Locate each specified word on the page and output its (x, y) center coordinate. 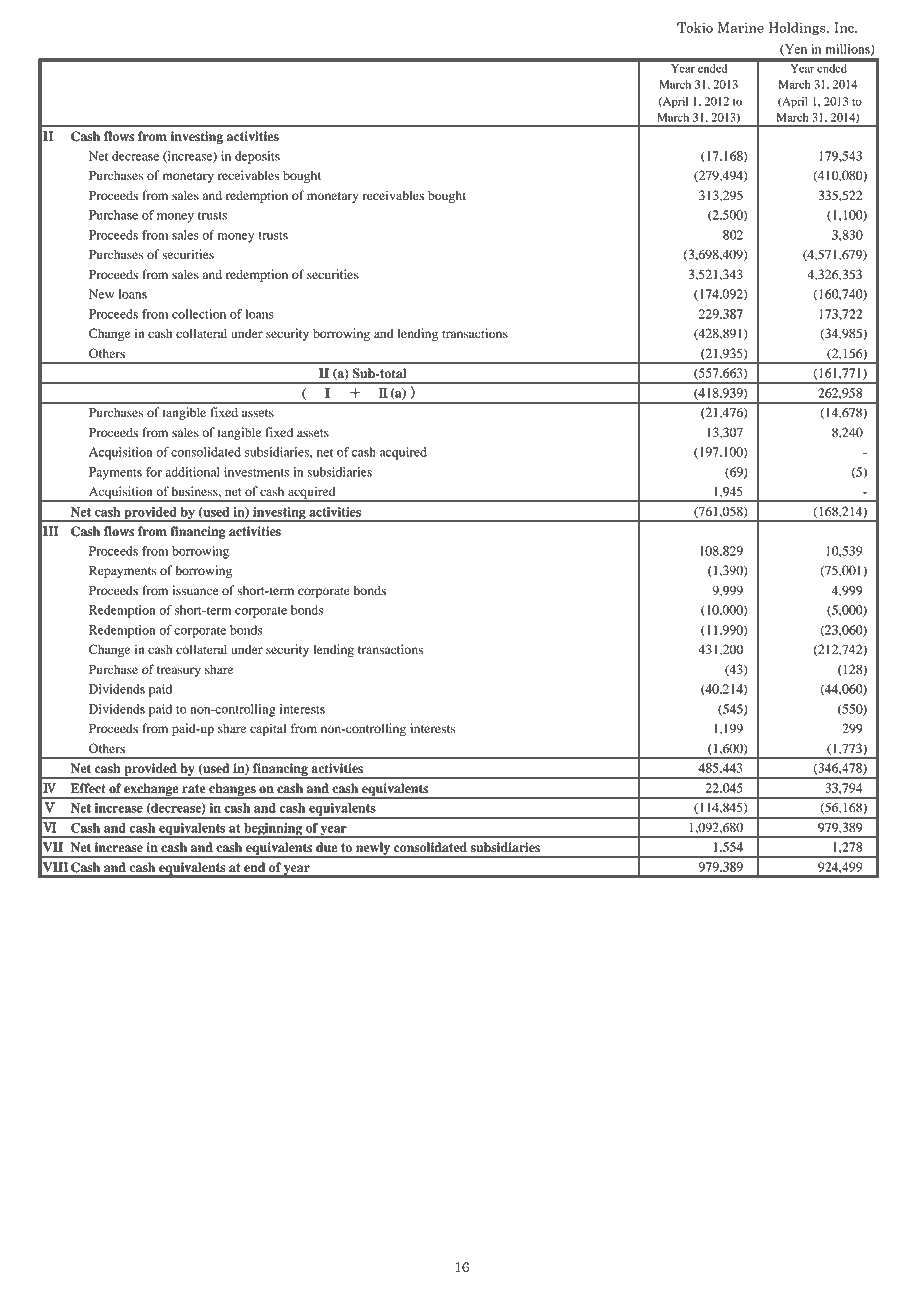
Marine (740, 27)
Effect (88, 788)
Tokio (695, 27)
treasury (179, 671)
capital (268, 729)
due (326, 847)
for (154, 472)
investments (256, 472)
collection (199, 314)
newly (373, 849)
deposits (257, 157)
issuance (195, 590)
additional (192, 472)
